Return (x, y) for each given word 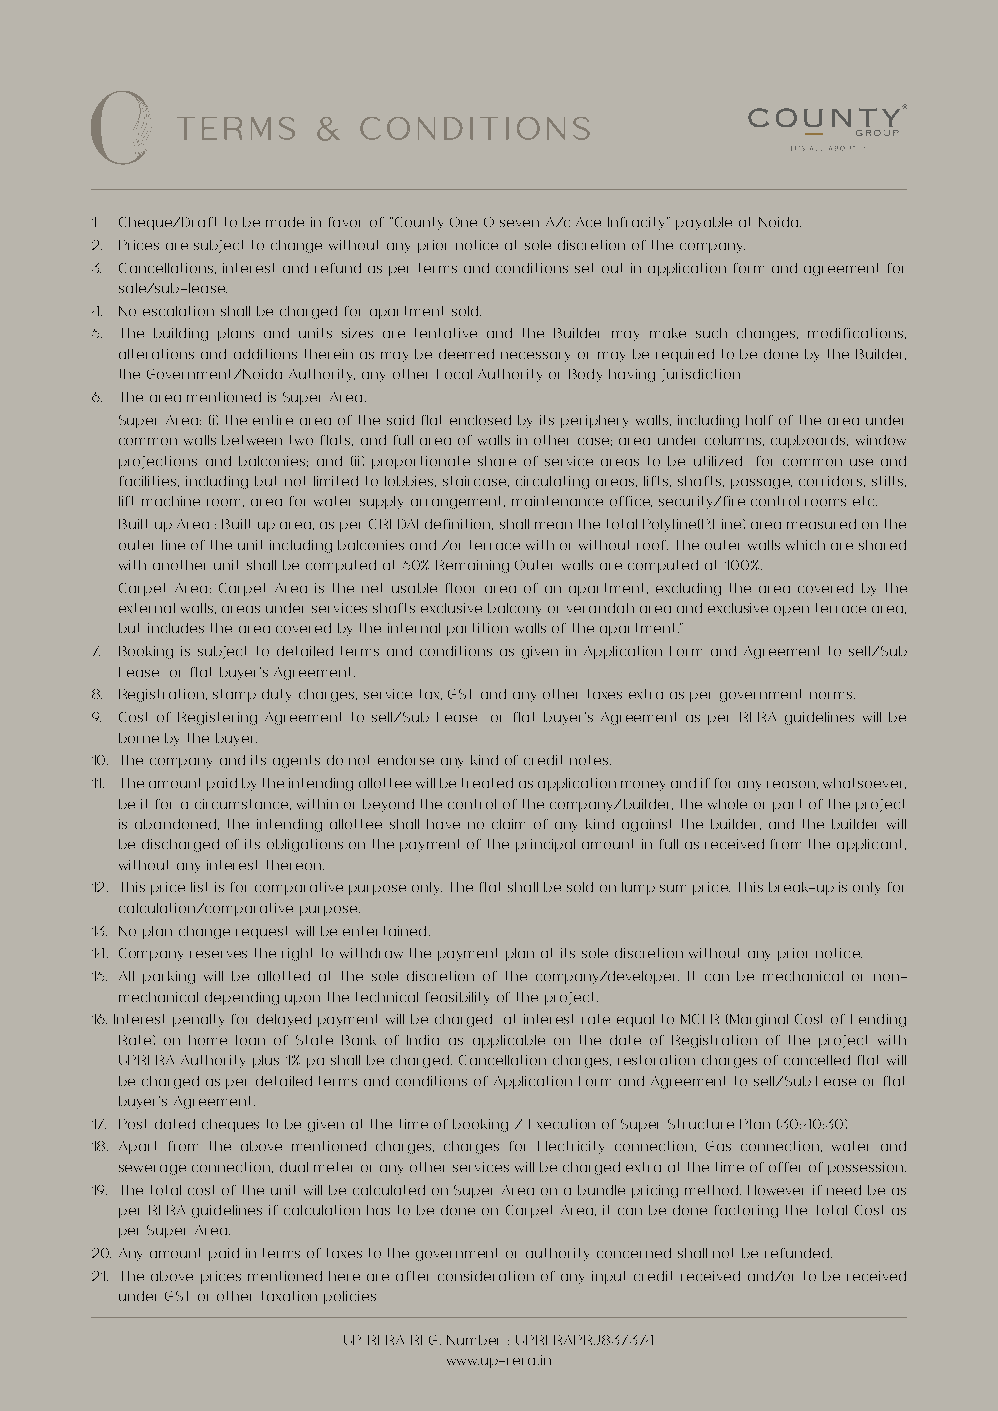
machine (171, 501)
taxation (289, 1296)
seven (519, 223)
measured (821, 524)
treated (487, 783)
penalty (198, 1020)
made (285, 222)
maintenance (557, 501)
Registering (217, 718)
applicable (509, 1041)
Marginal (759, 1020)
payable (704, 223)
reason (791, 784)
